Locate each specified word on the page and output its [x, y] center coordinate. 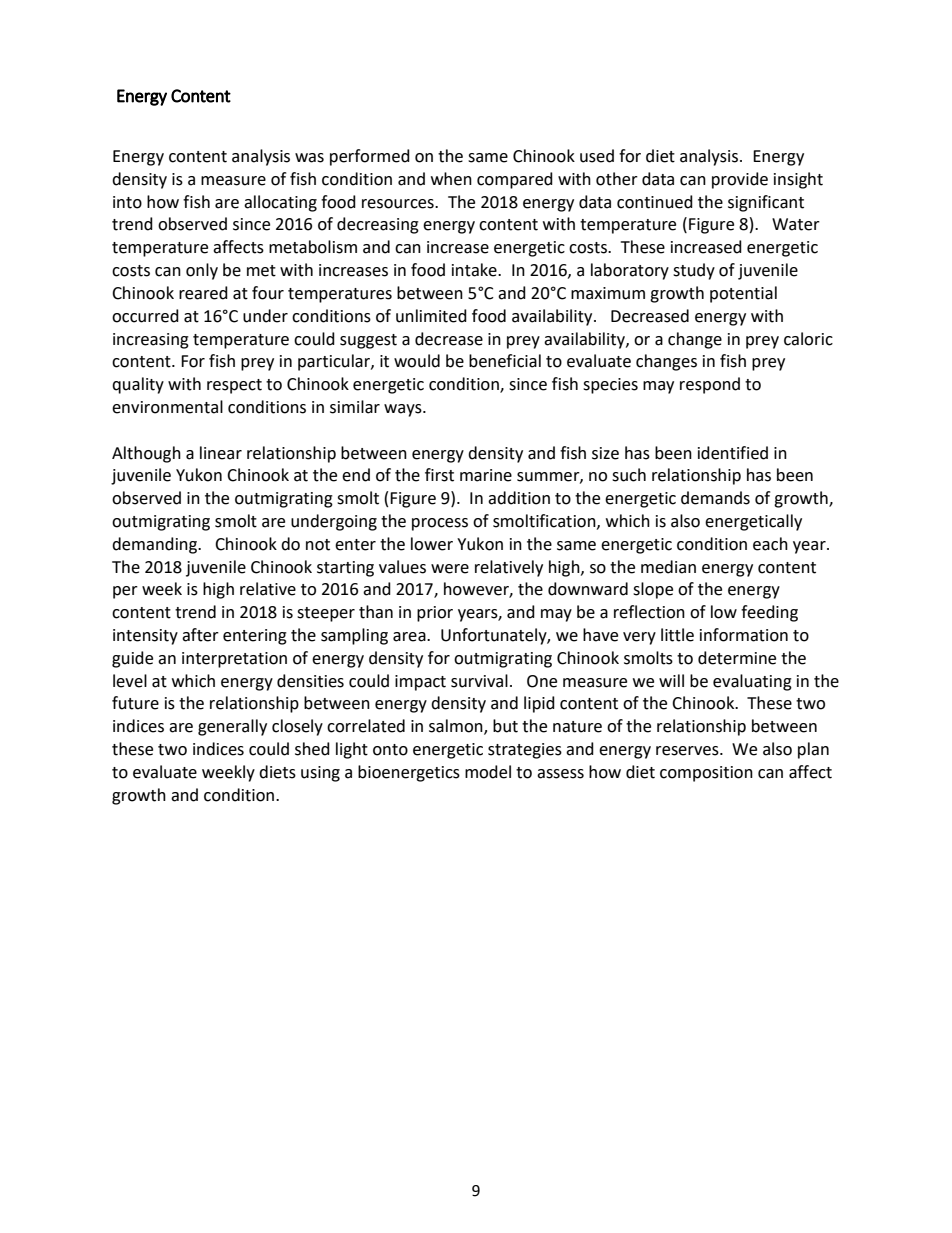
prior [435, 614]
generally [232, 727]
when [451, 179]
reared [203, 293]
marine [486, 475]
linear [221, 453]
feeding [769, 613]
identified [733, 453]
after [200, 635]
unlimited [431, 316]
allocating [280, 203]
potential [743, 294]
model [488, 772]
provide [740, 180]
